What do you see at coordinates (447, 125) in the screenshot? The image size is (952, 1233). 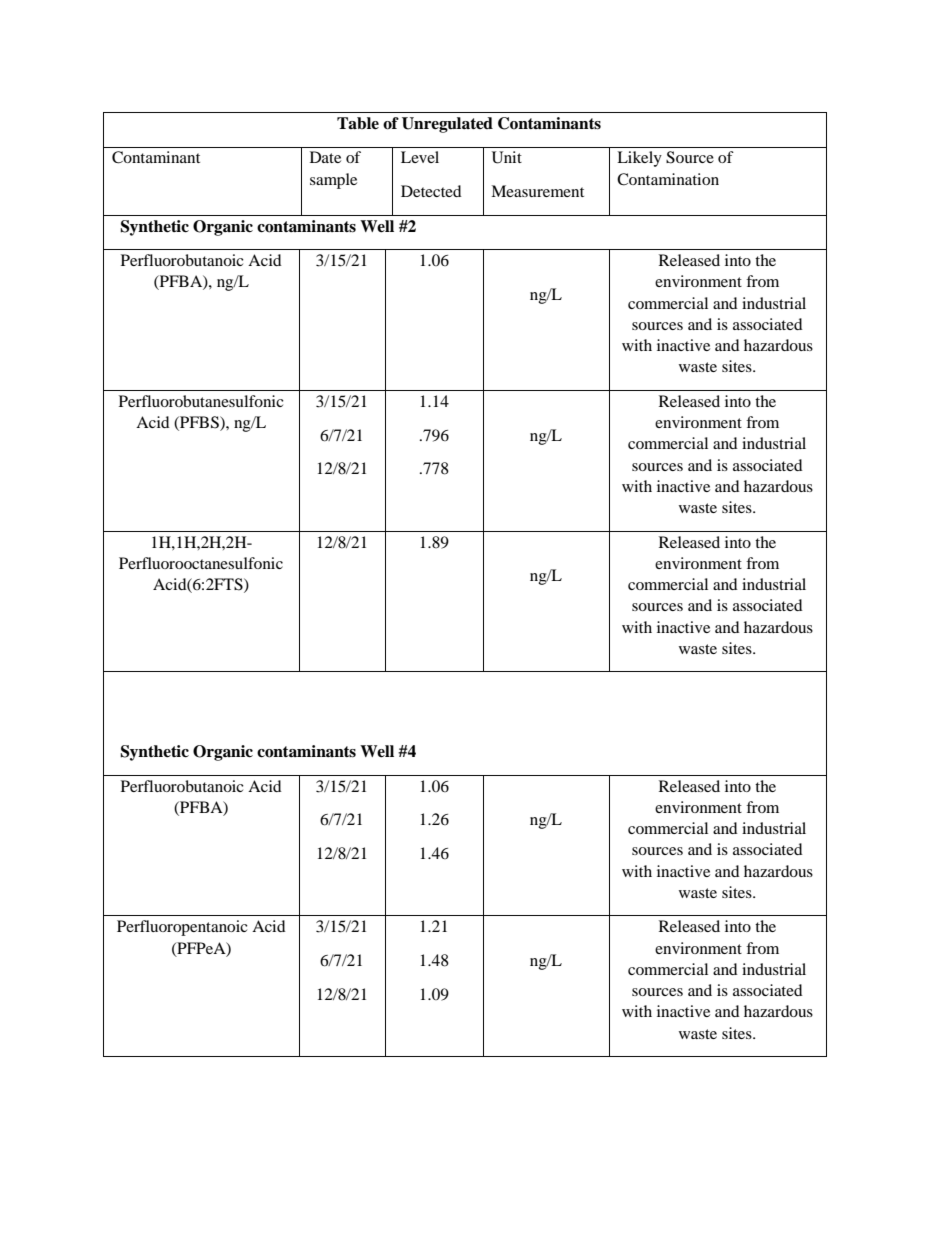 I see `Unregulated` at bounding box center [447, 125].
